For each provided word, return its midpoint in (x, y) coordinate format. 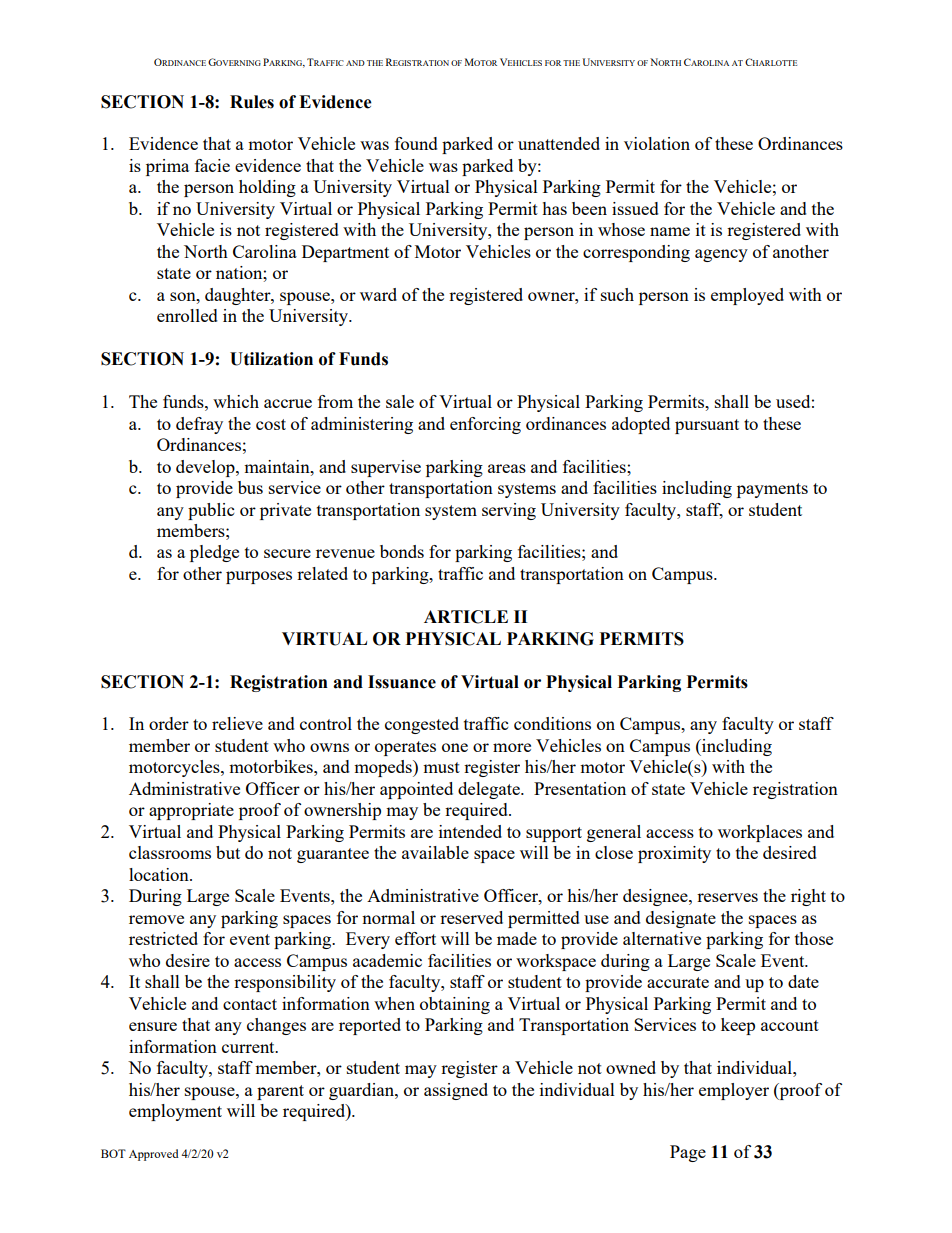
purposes (259, 577)
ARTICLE (466, 617)
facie (212, 165)
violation (657, 143)
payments (772, 490)
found (416, 143)
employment (175, 1112)
